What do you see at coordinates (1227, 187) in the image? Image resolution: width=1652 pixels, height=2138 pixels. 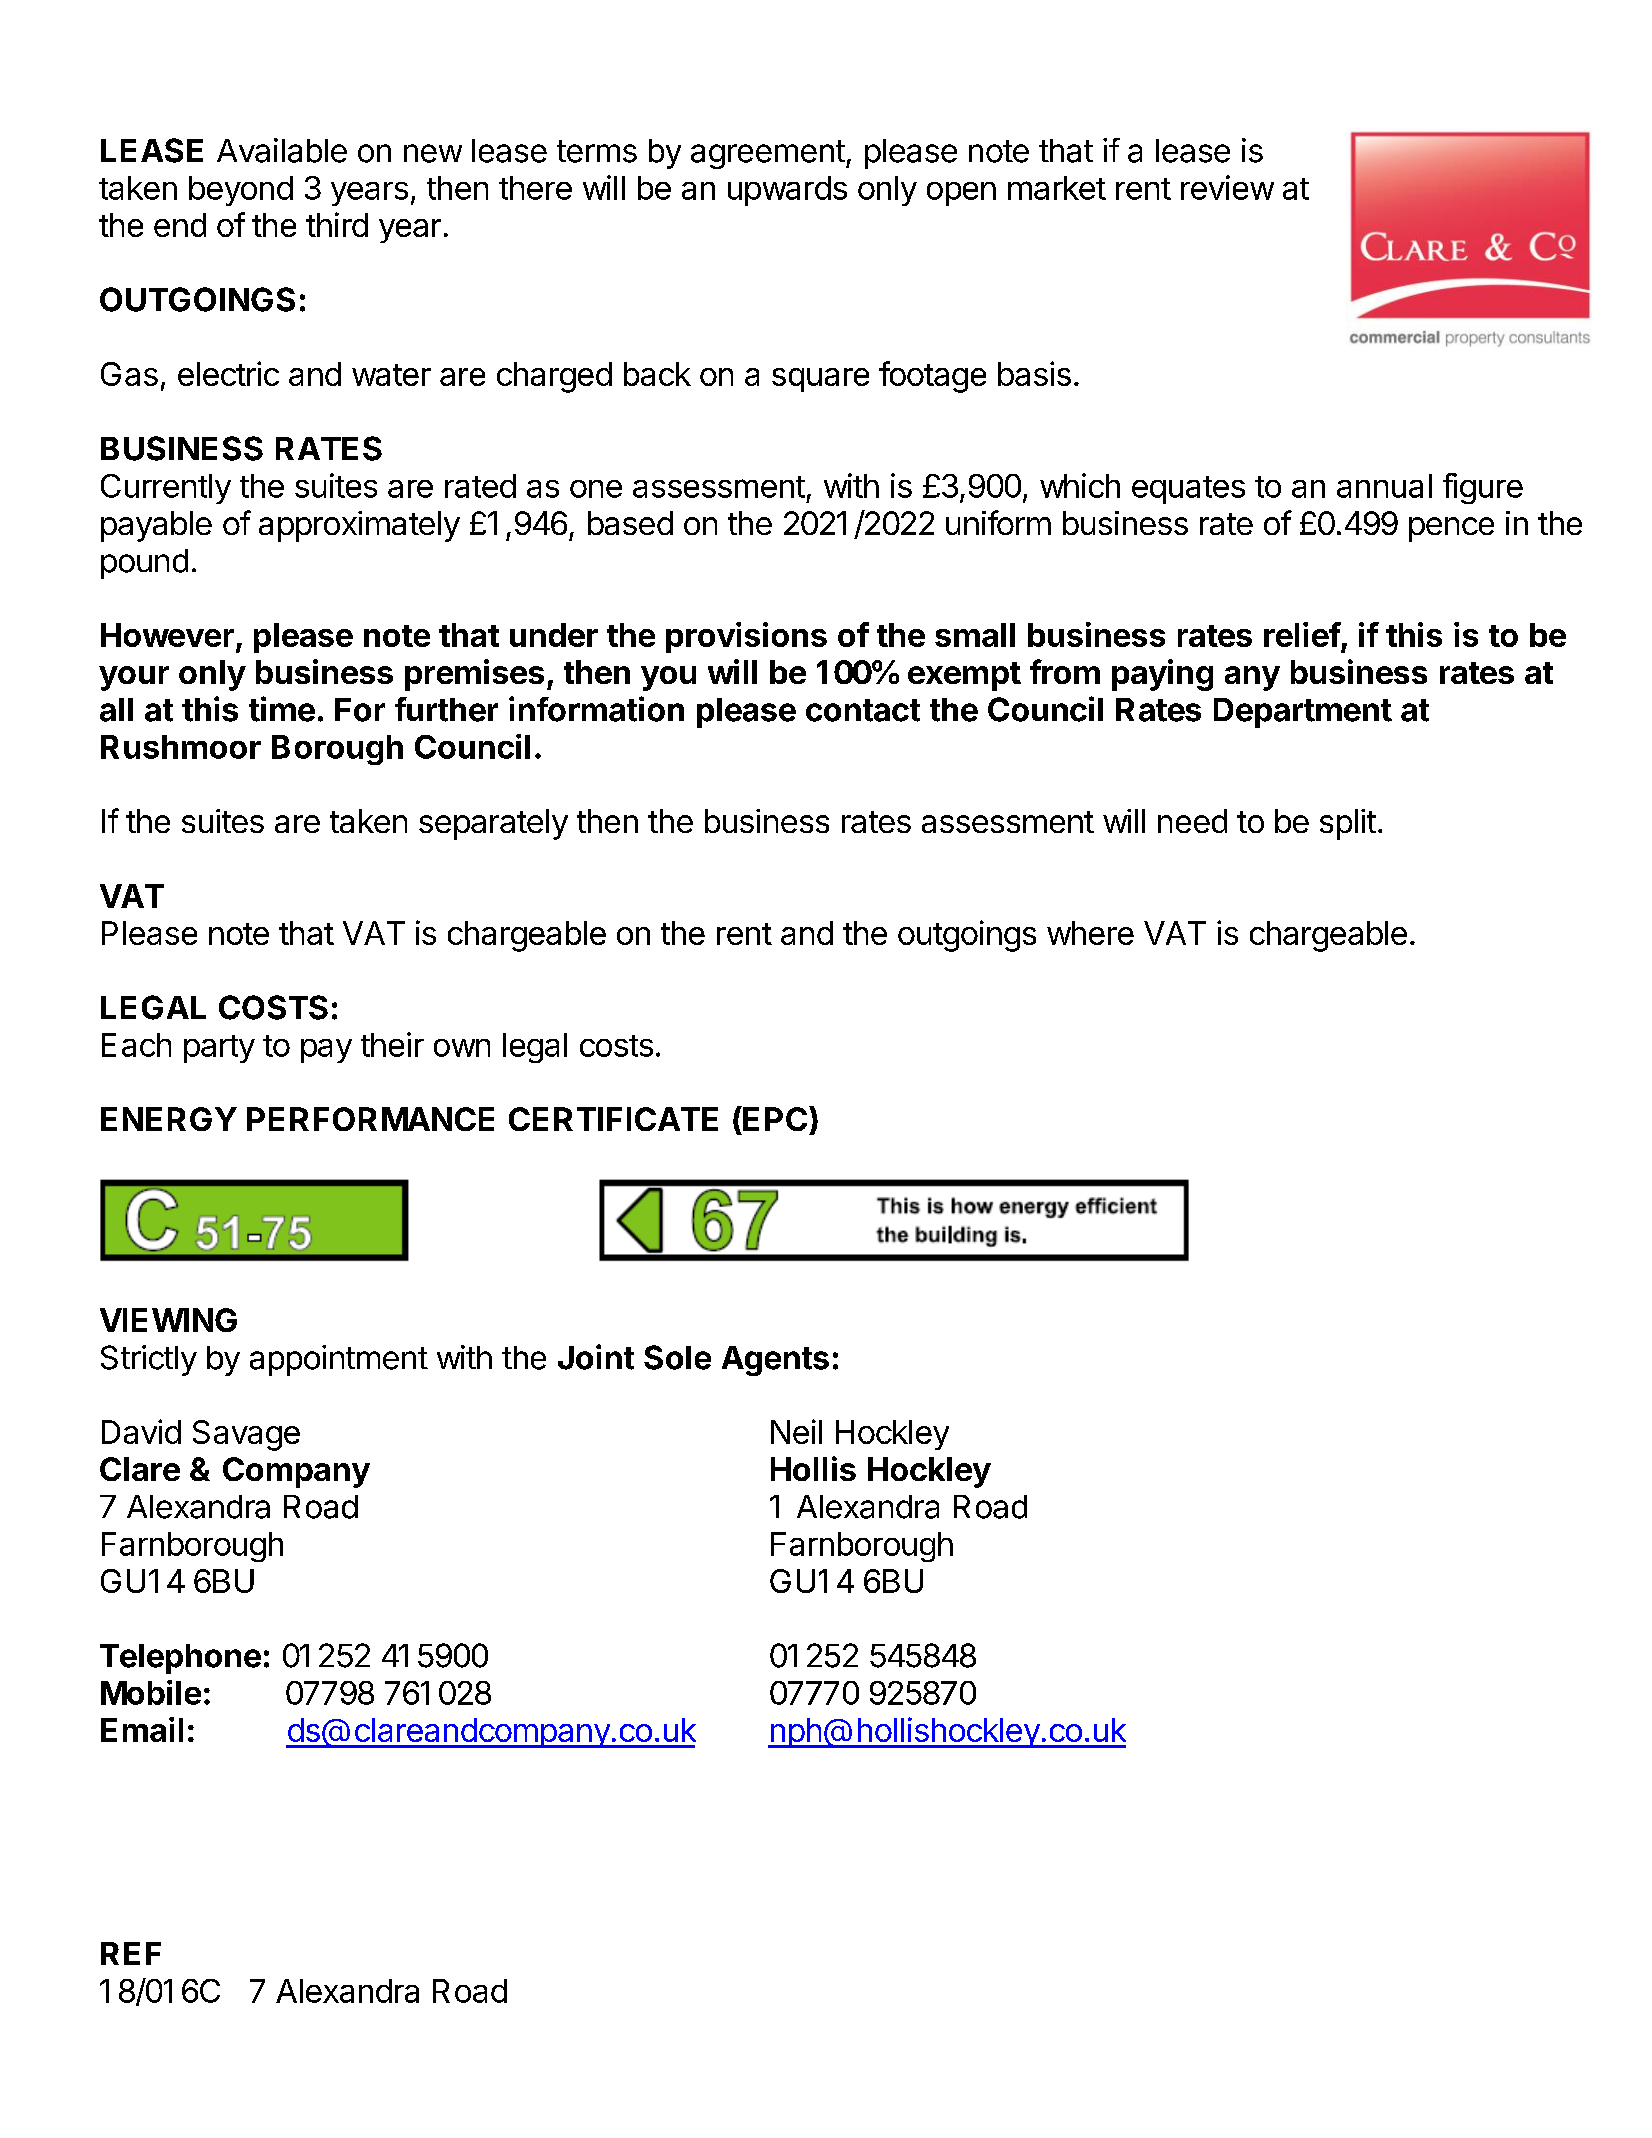 I see `review` at bounding box center [1227, 187].
